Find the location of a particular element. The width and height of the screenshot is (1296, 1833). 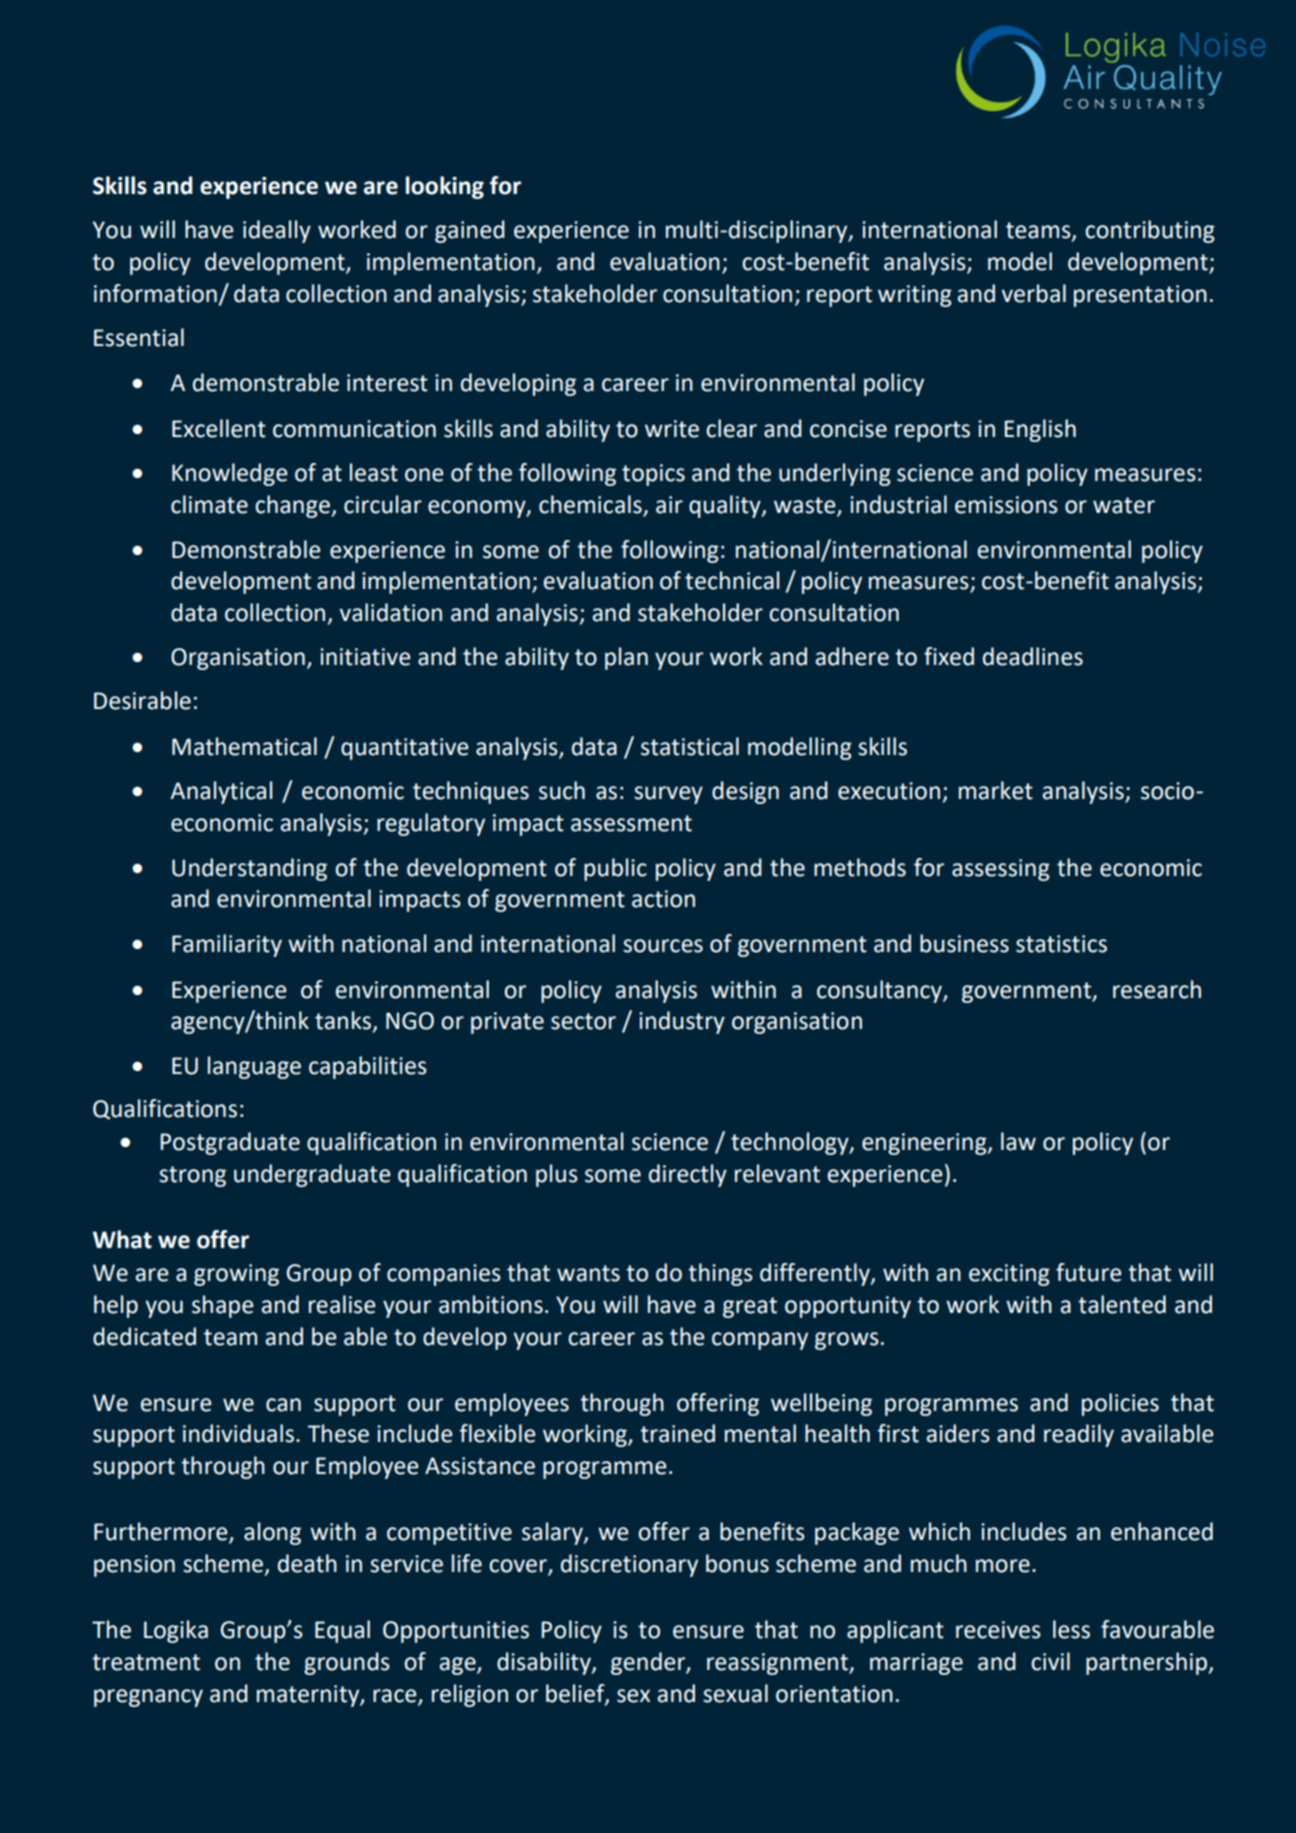

sources is located at coordinates (663, 946).
